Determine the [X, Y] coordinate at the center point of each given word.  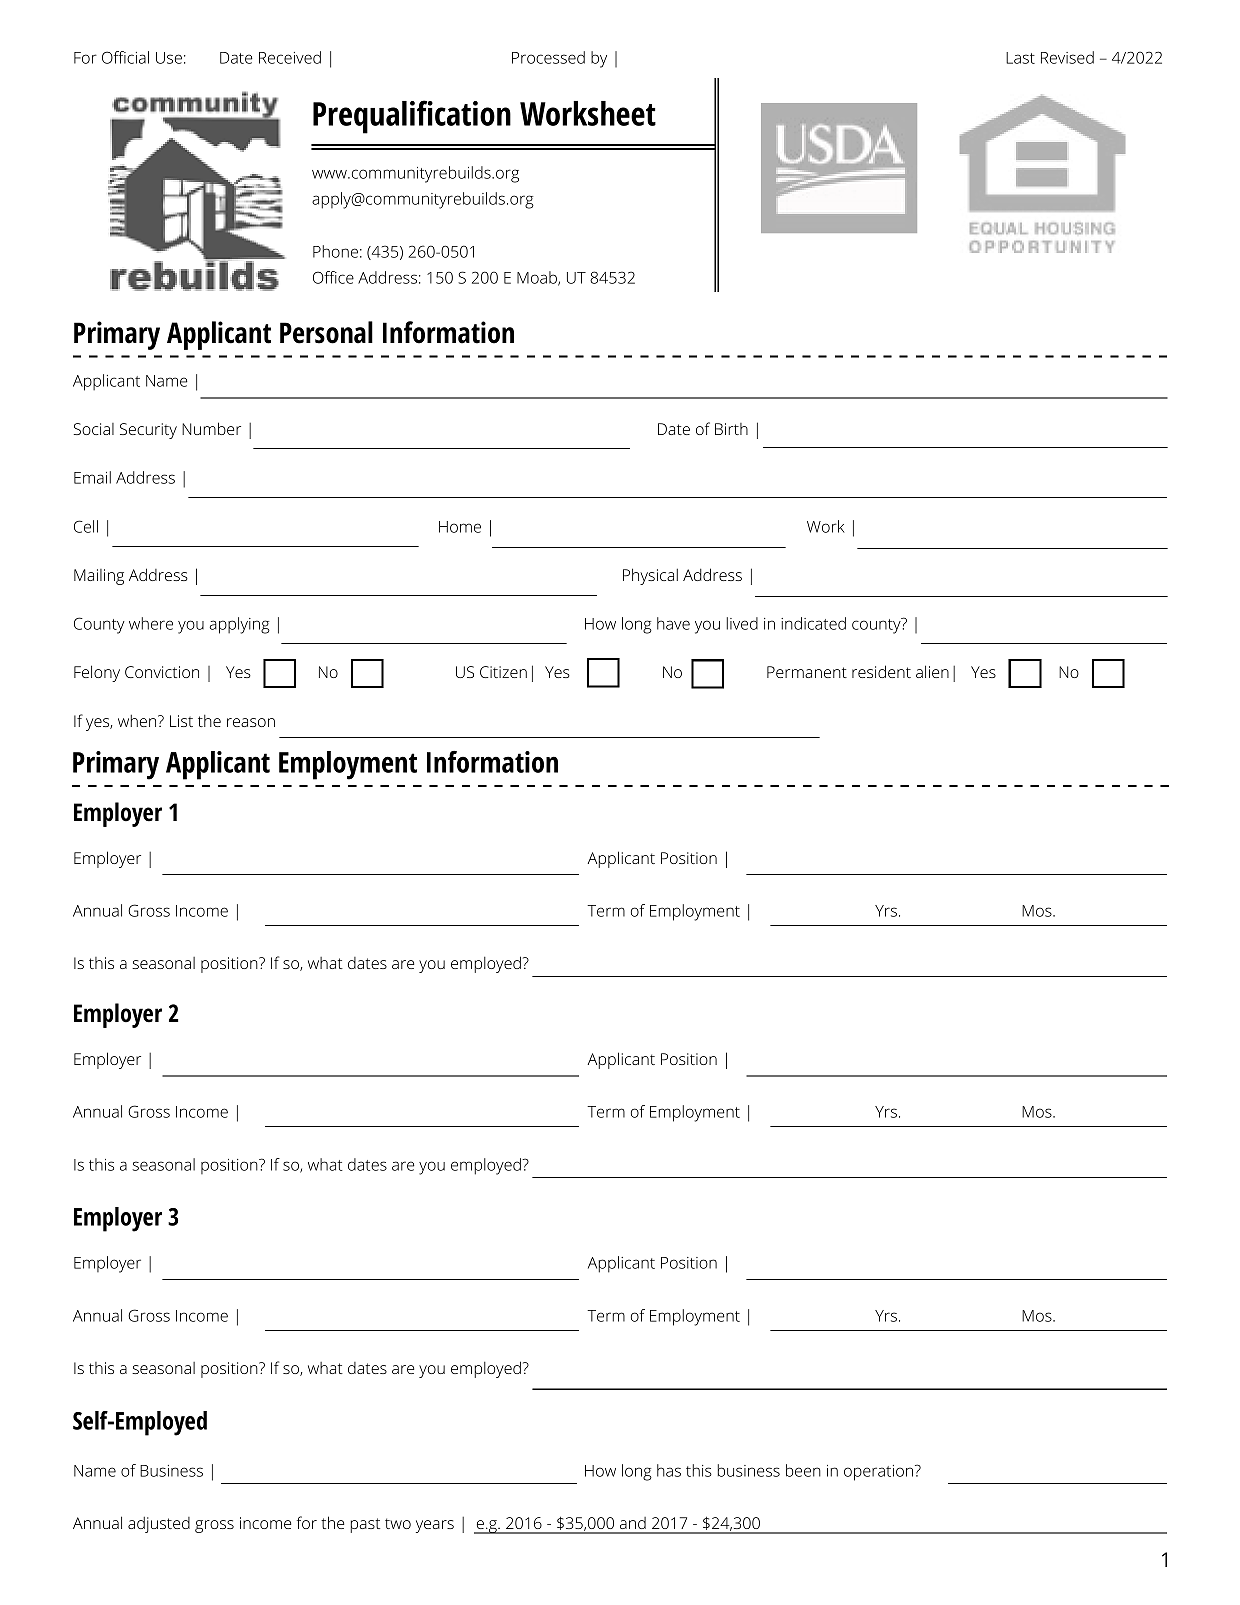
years [435, 1526]
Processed [548, 57]
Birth [731, 429]
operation [878, 1473]
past [365, 1525]
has [669, 1470]
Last [1020, 58]
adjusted [159, 1525]
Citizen [503, 672]
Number [211, 428]
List [181, 721]
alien [932, 671]
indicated [813, 623]
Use [169, 58]
